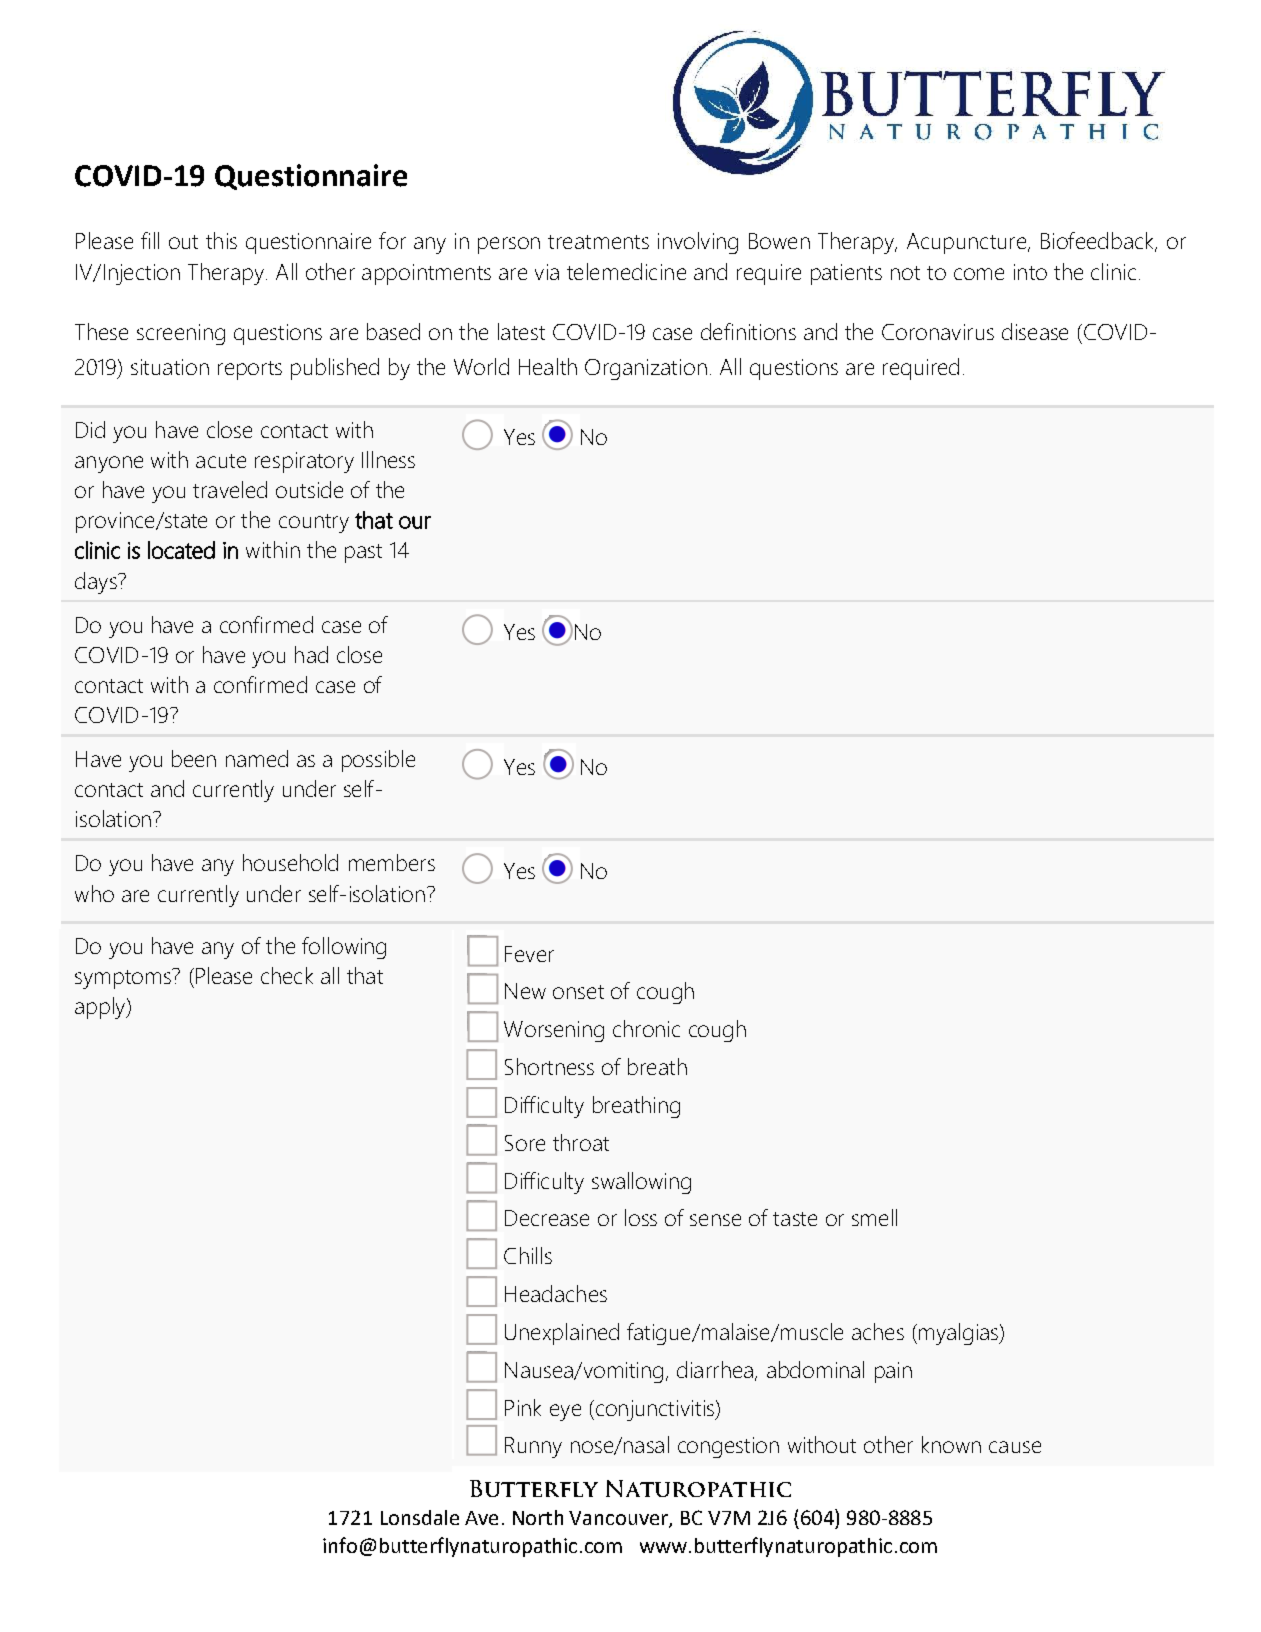 The width and height of the document is (1261, 1632). Describe the element at coordinates (938, 332) in the document. I see `Coronavirus` at that location.
